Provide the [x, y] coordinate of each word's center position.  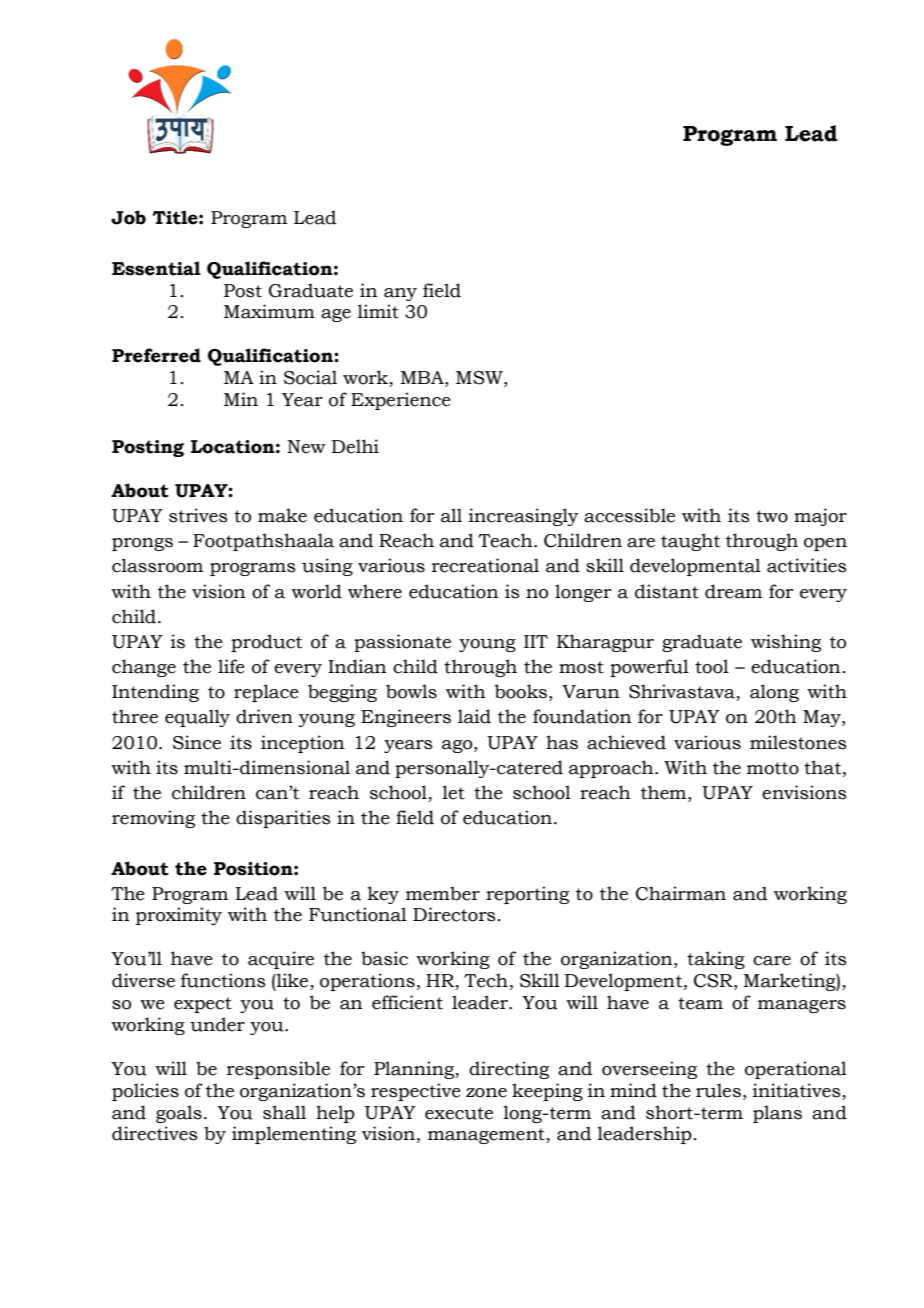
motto [773, 768]
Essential [156, 268]
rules [718, 1090]
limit [378, 311]
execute [459, 1113]
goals [179, 1114]
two [772, 516]
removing [153, 819]
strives [198, 515]
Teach [506, 540]
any [400, 294]
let [454, 792]
